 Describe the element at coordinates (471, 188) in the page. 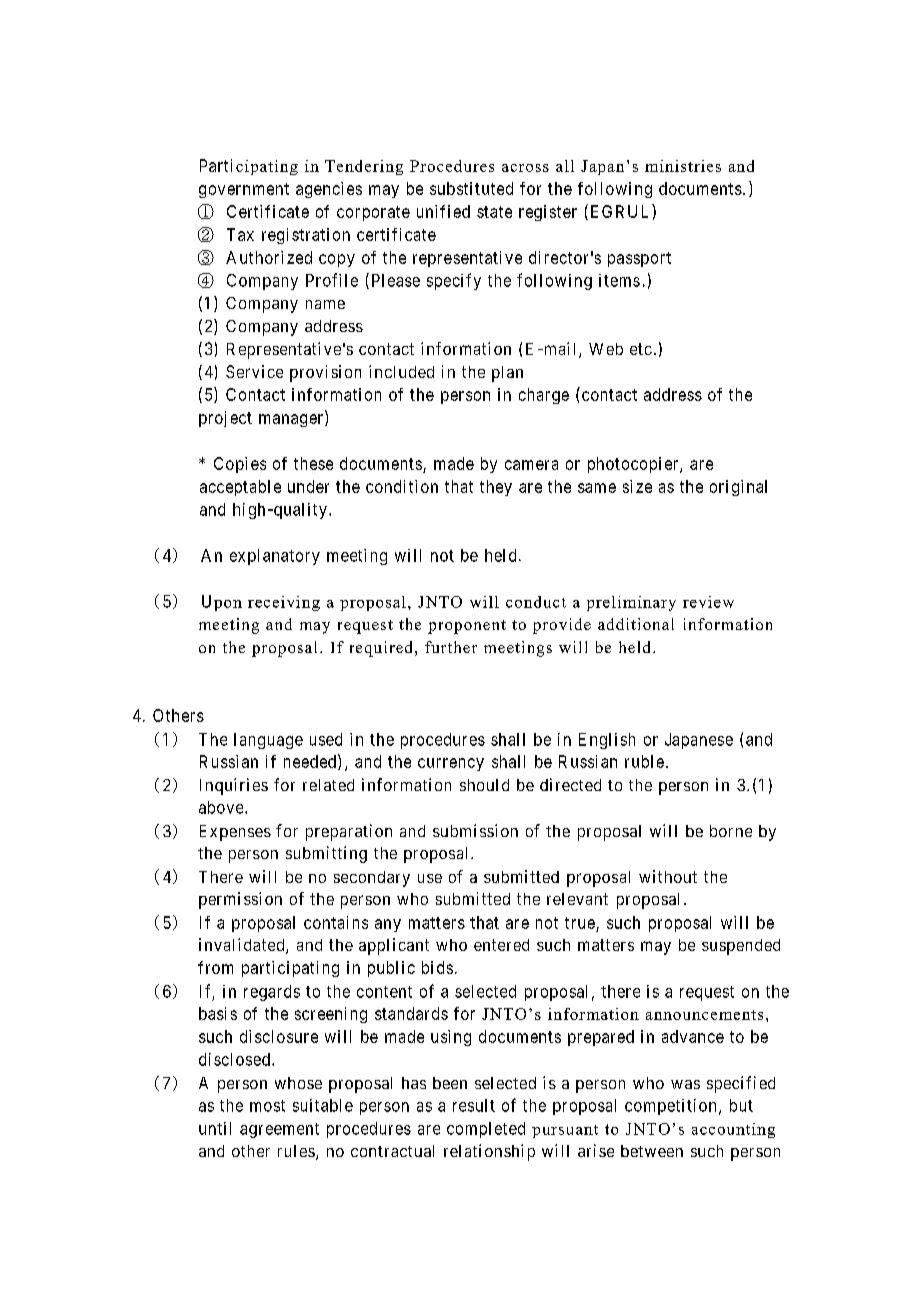

I see `substituted` at that location.
